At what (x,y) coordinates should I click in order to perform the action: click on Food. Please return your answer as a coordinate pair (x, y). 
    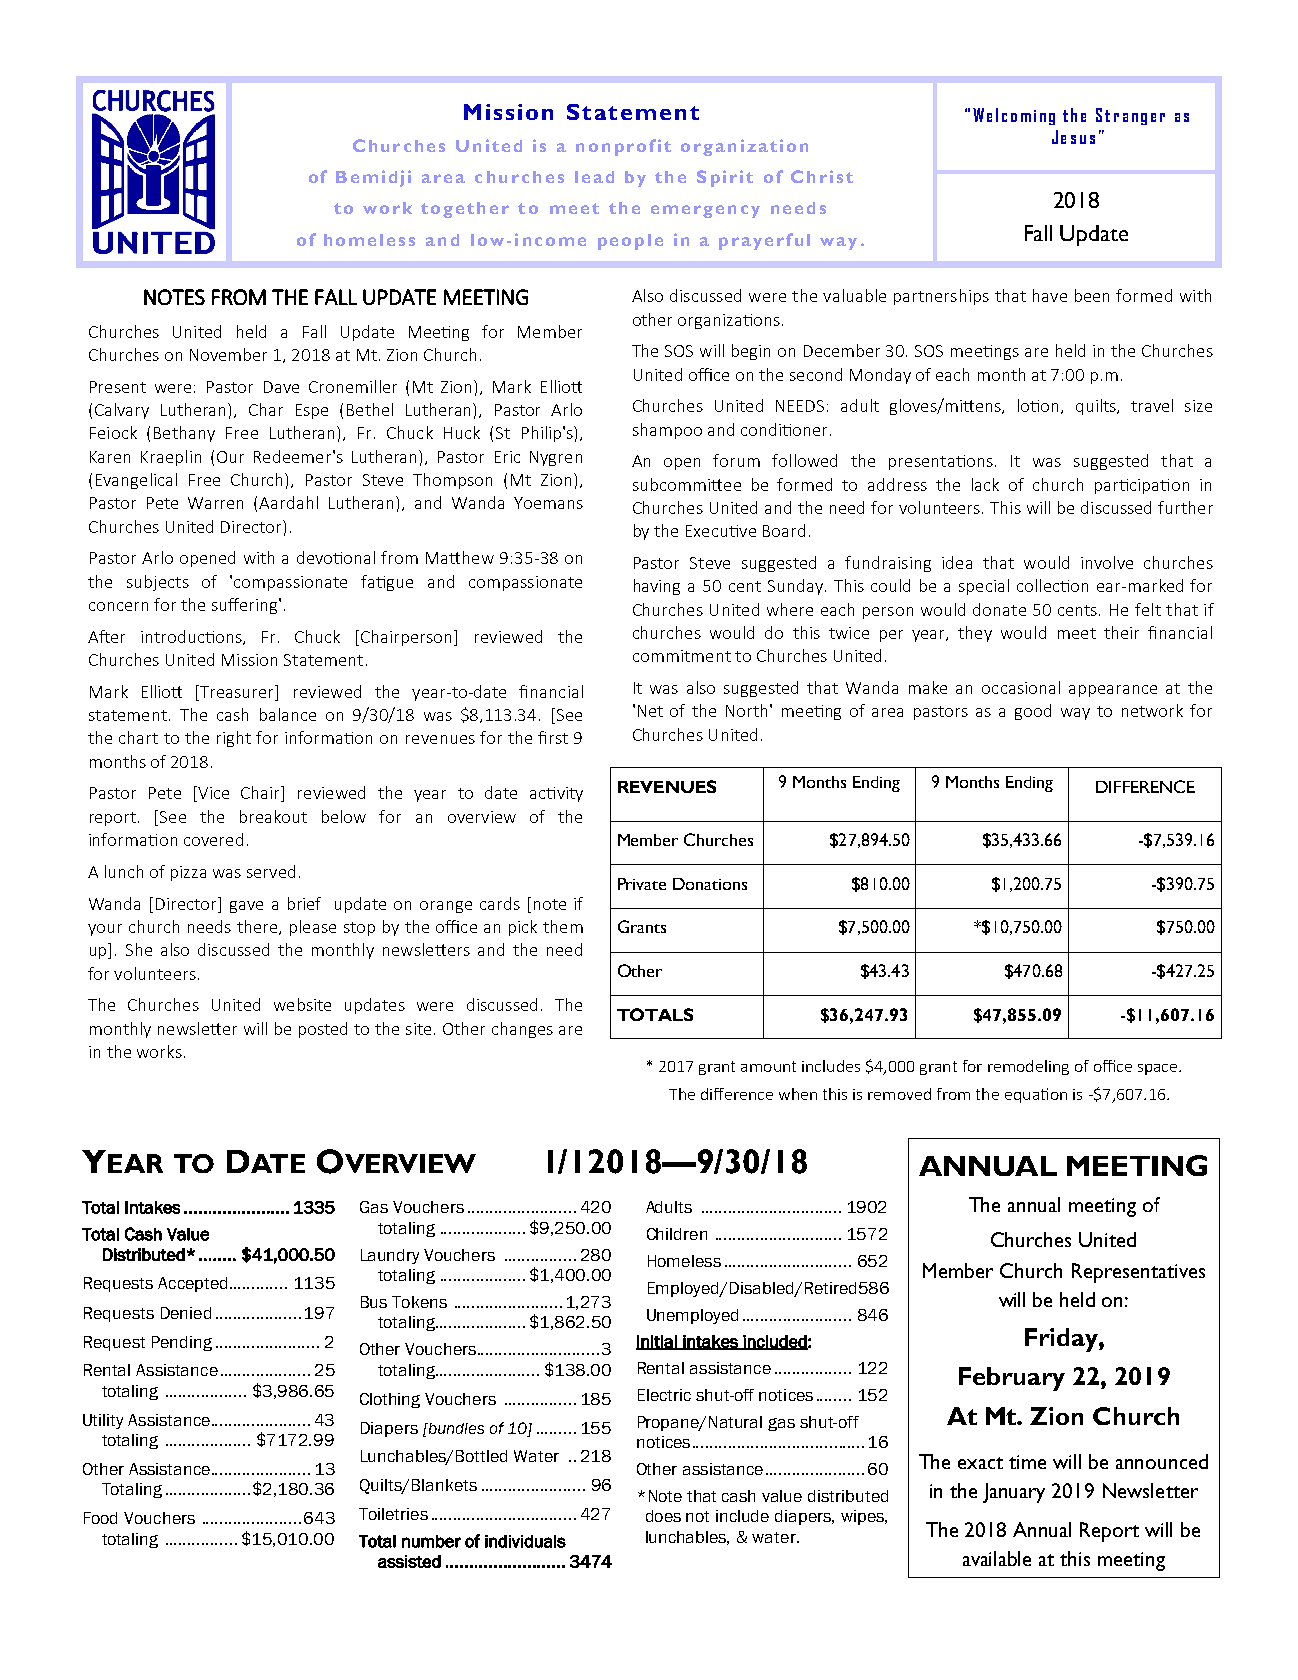
    Looking at the image, I should click on (100, 1518).
